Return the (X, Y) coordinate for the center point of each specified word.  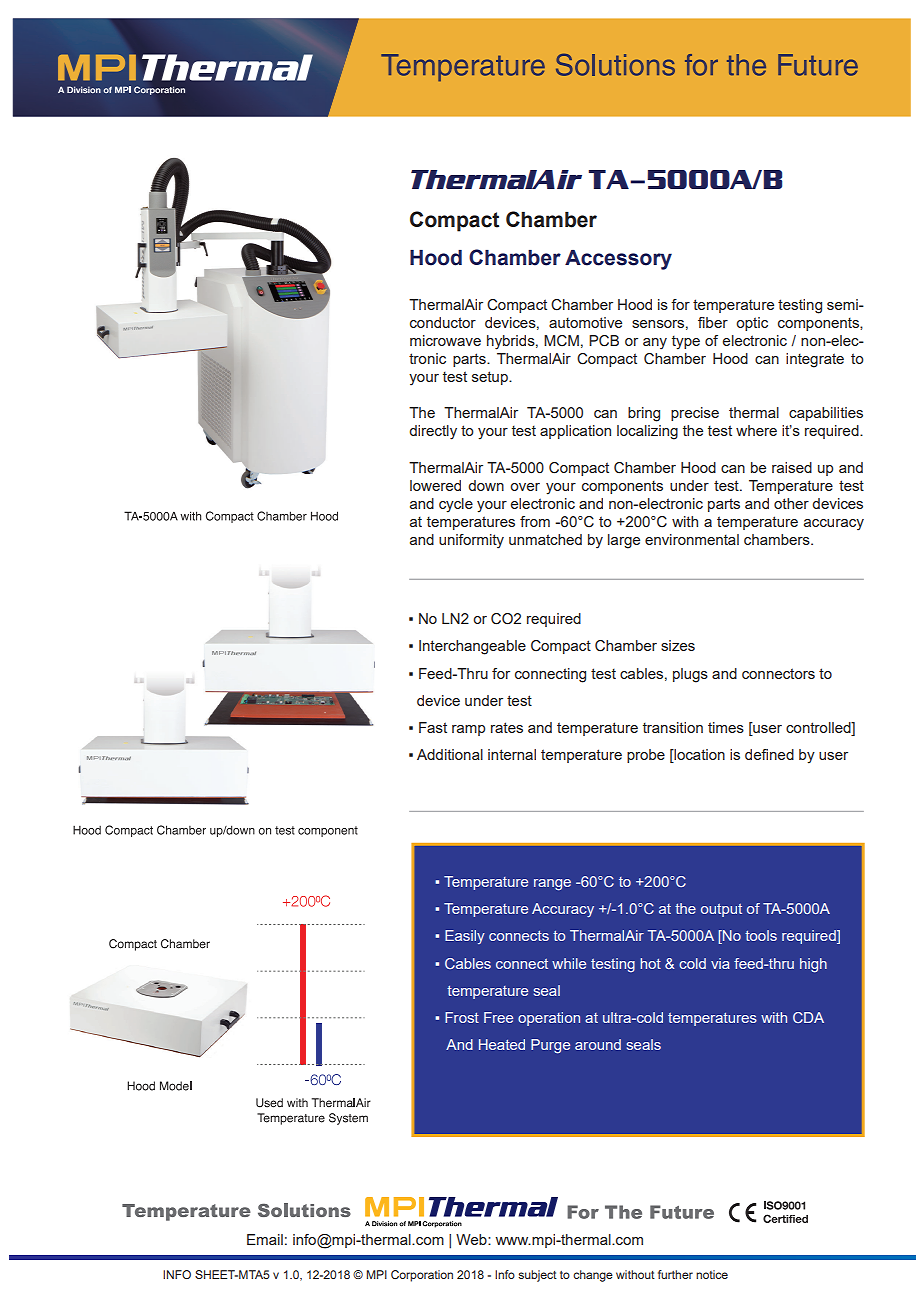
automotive (585, 322)
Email (265, 1239)
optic (752, 324)
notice (712, 1274)
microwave (445, 340)
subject (537, 1276)
